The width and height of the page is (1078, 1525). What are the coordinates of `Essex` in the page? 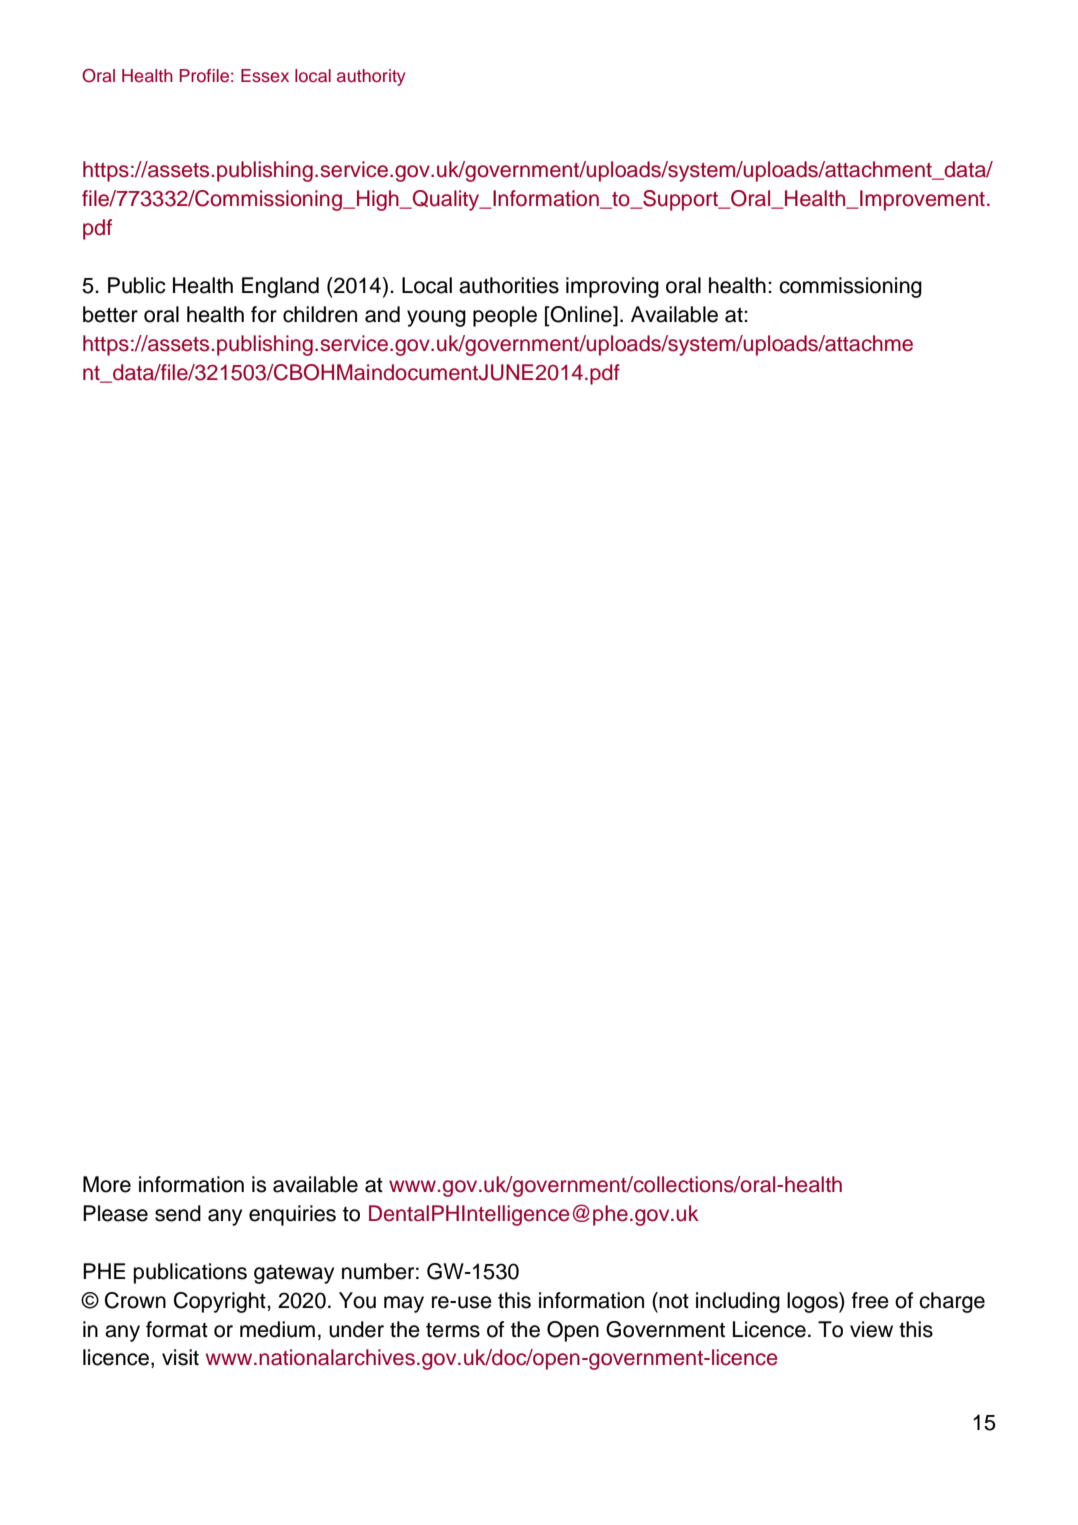 It's located at (265, 76).
